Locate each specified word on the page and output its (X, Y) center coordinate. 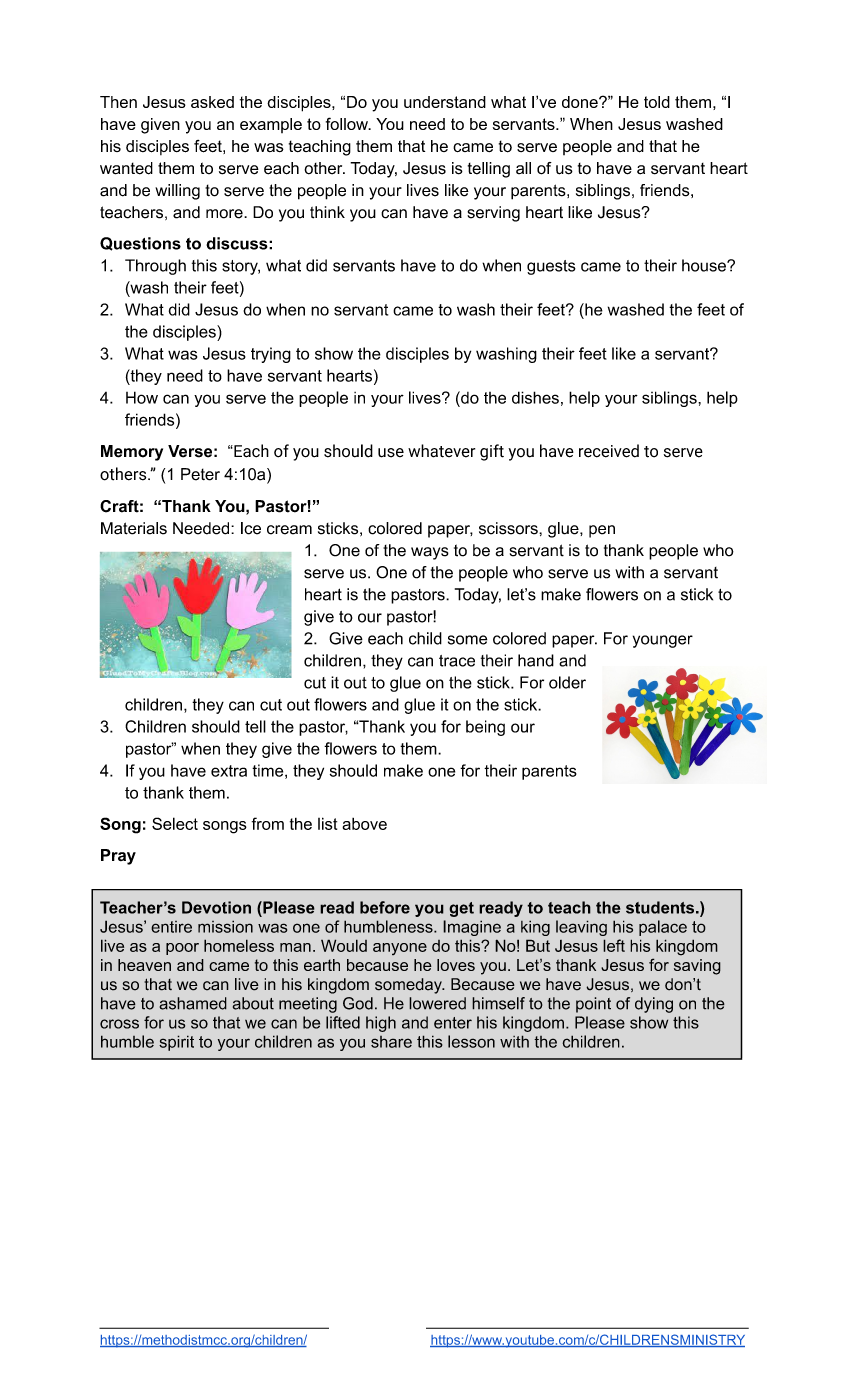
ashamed (193, 1003)
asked (212, 102)
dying (654, 1005)
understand (445, 102)
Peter (200, 474)
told (657, 102)
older (567, 682)
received (609, 451)
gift (492, 452)
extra (229, 771)
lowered (437, 1003)
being (485, 728)
